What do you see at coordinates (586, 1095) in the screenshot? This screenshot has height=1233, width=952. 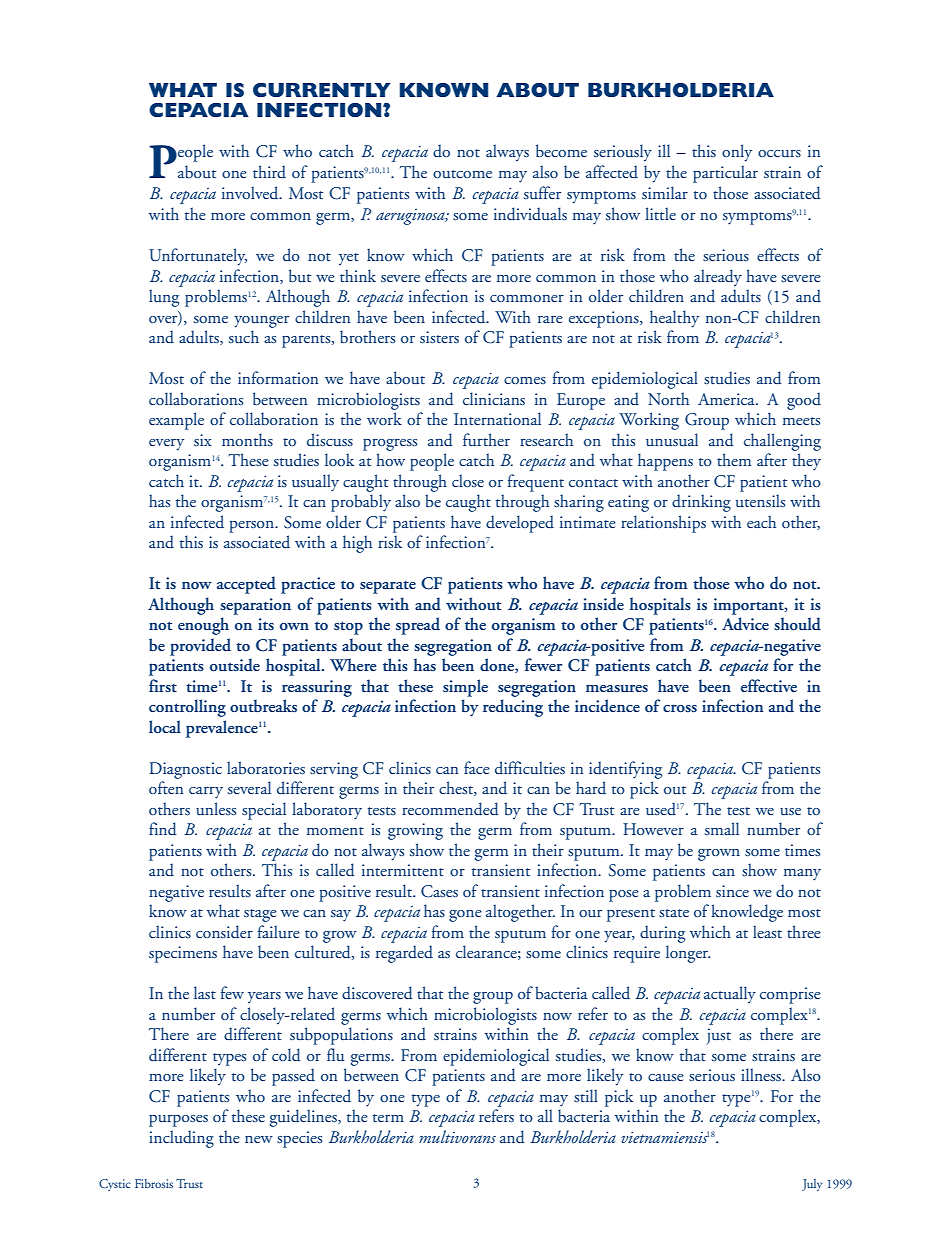 I see `still` at bounding box center [586, 1095].
